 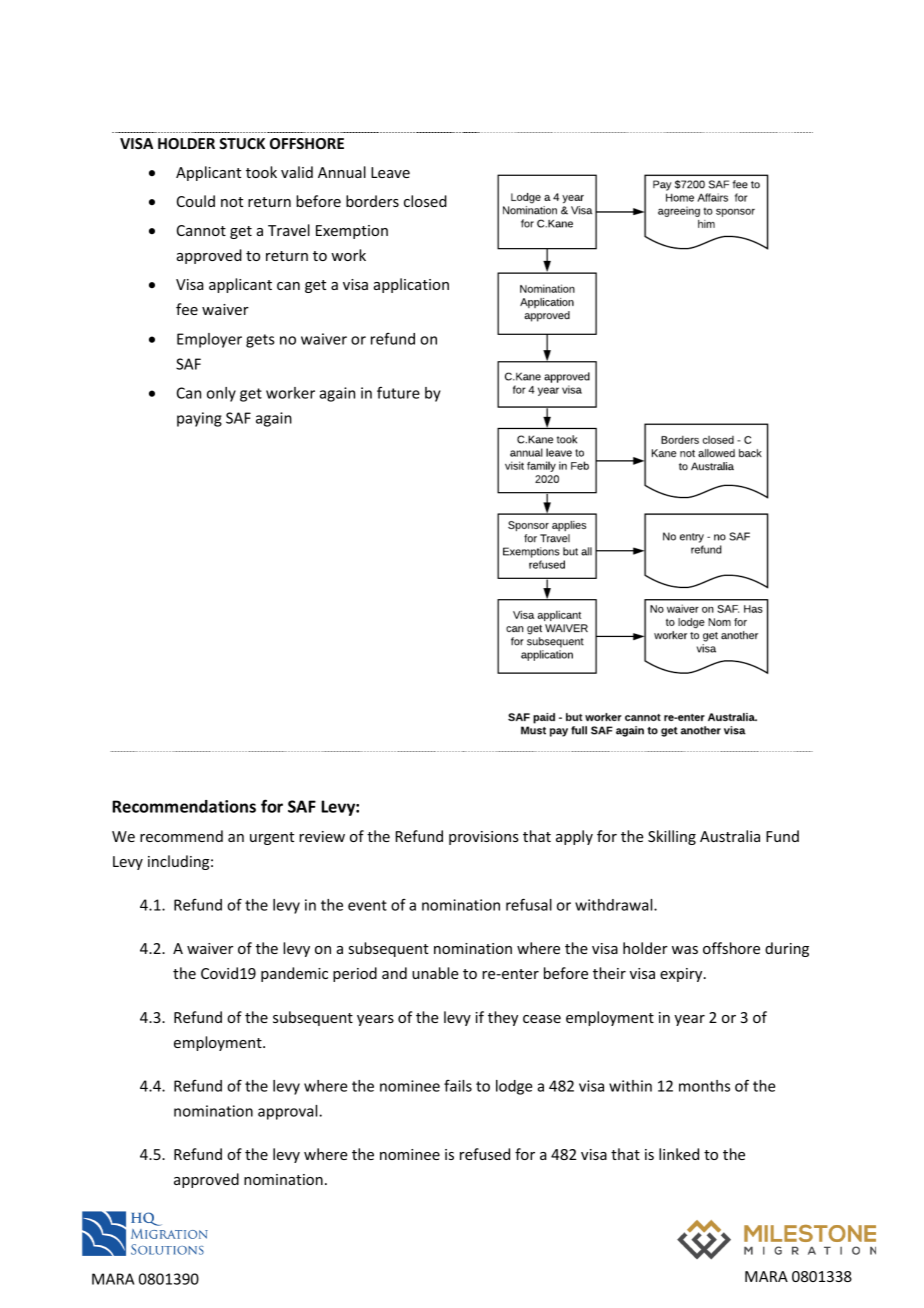 What do you see at coordinates (390, 172) in the screenshot?
I see `Leave` at bounding box center [390, 172].
